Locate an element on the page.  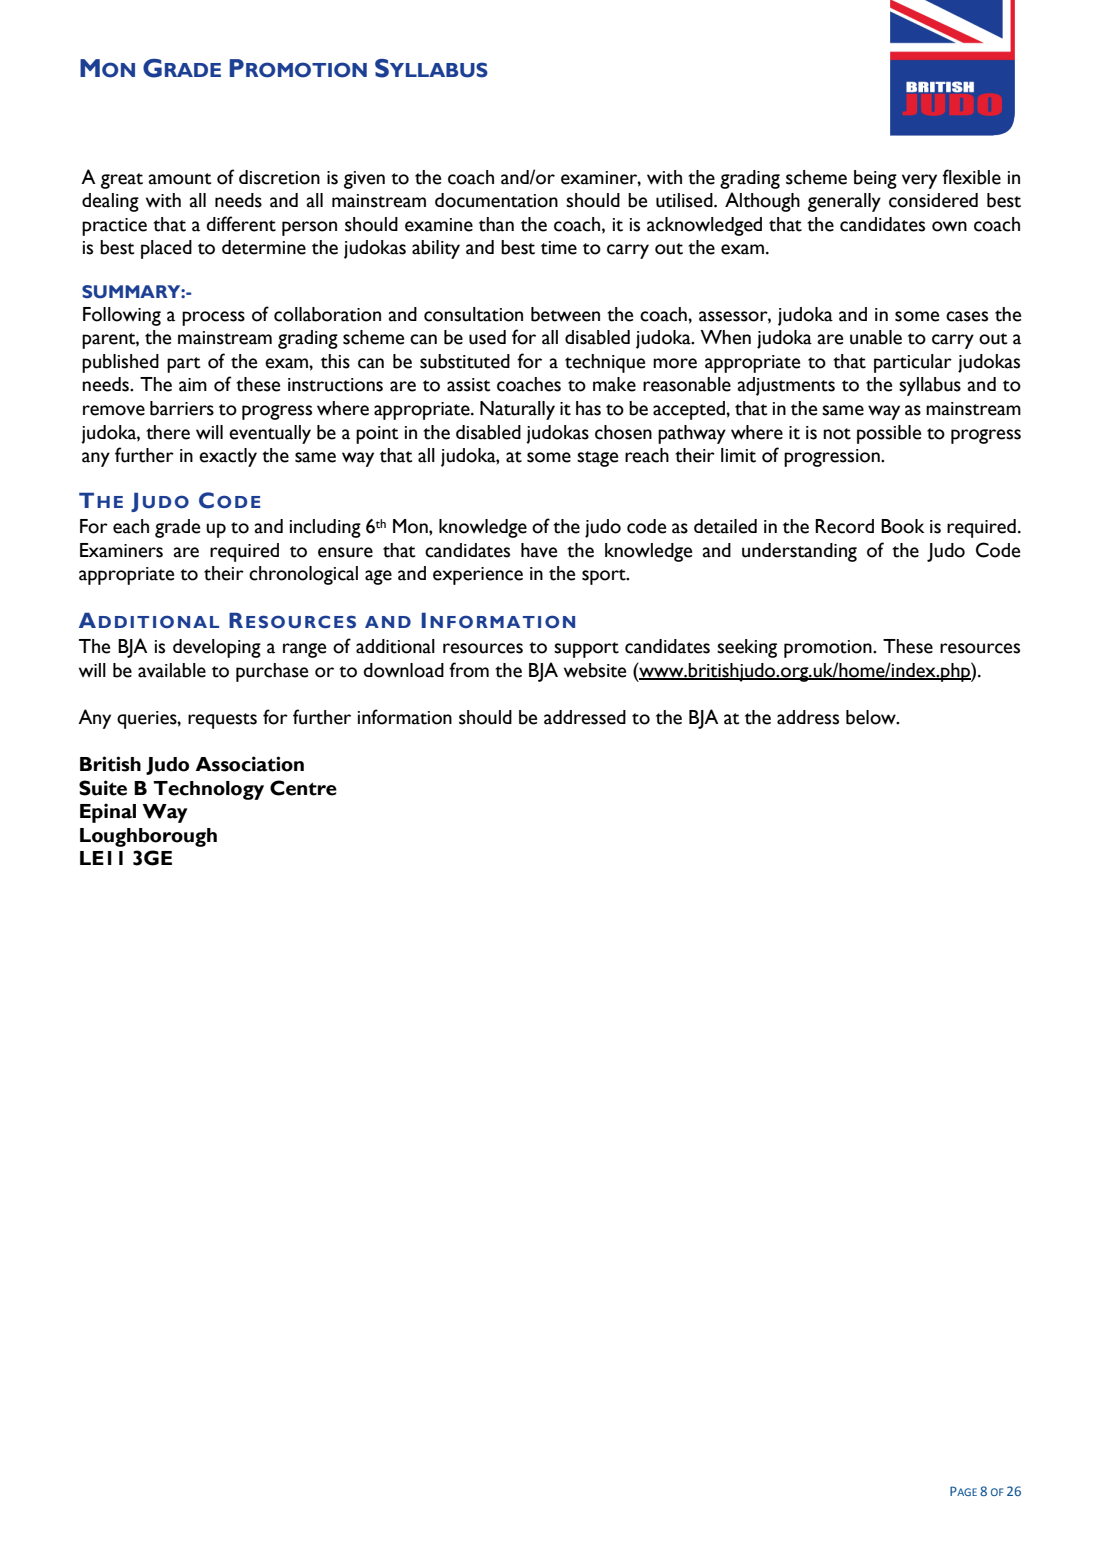
developing is located at coordinates (217, 648).
